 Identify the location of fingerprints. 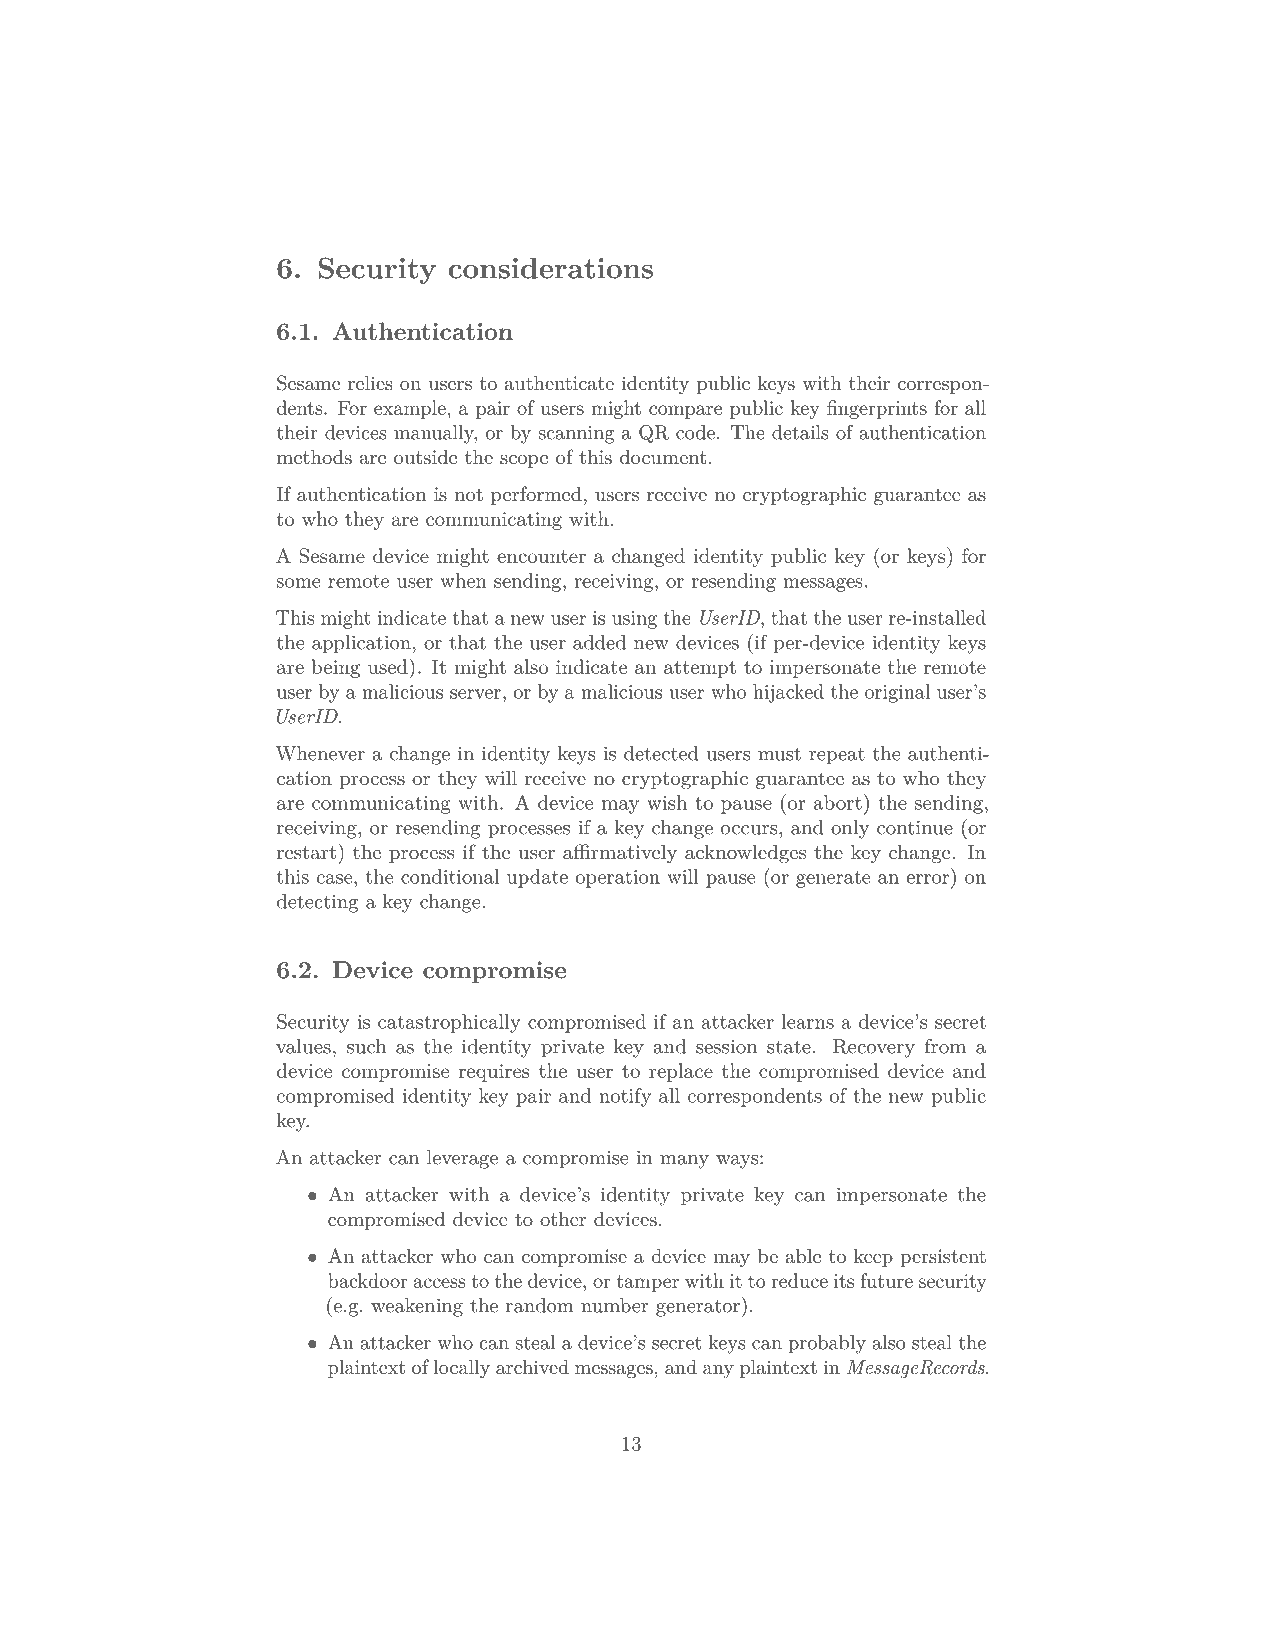
(877, 409).
